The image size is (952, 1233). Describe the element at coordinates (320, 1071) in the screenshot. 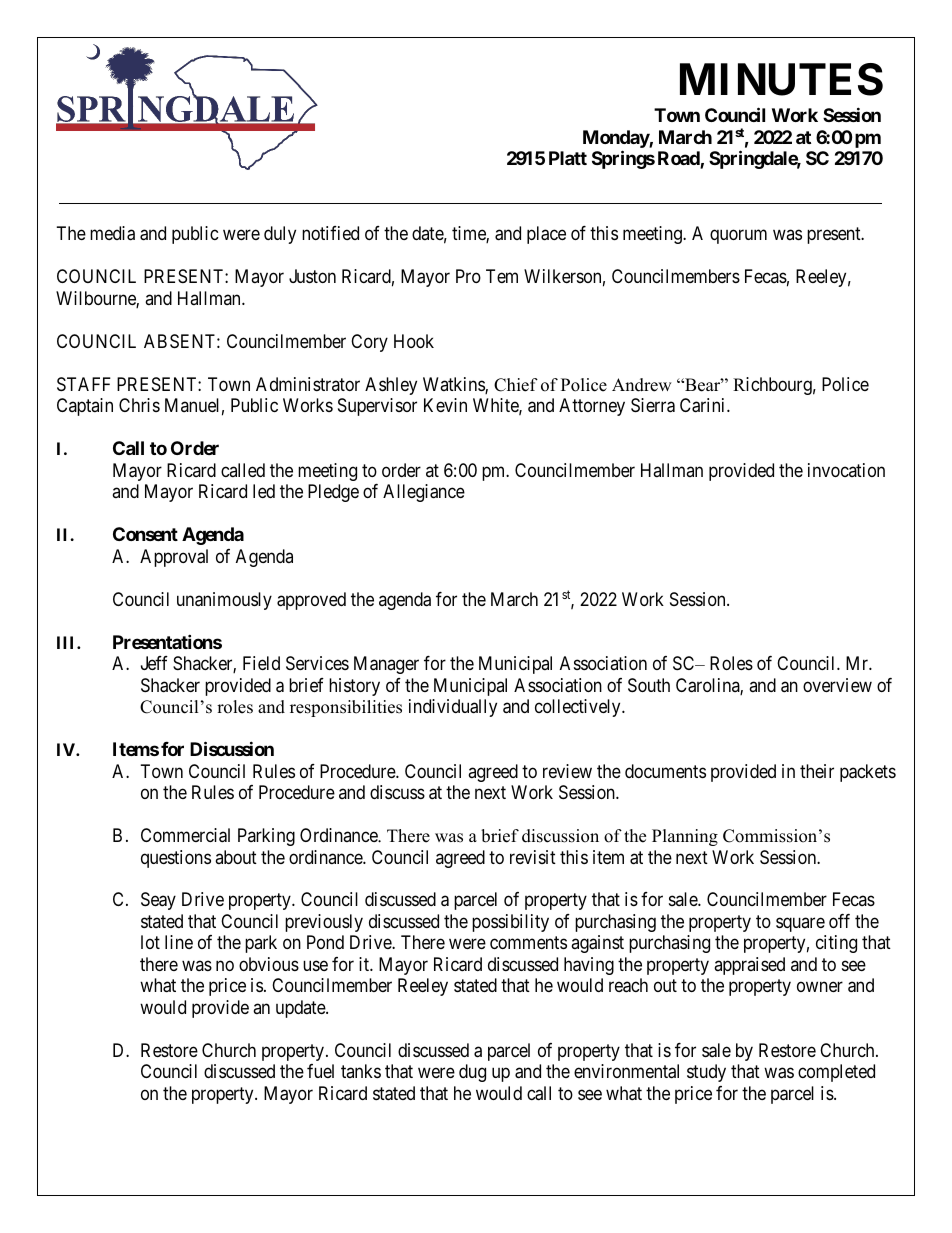

I see `fuel` at that location.
